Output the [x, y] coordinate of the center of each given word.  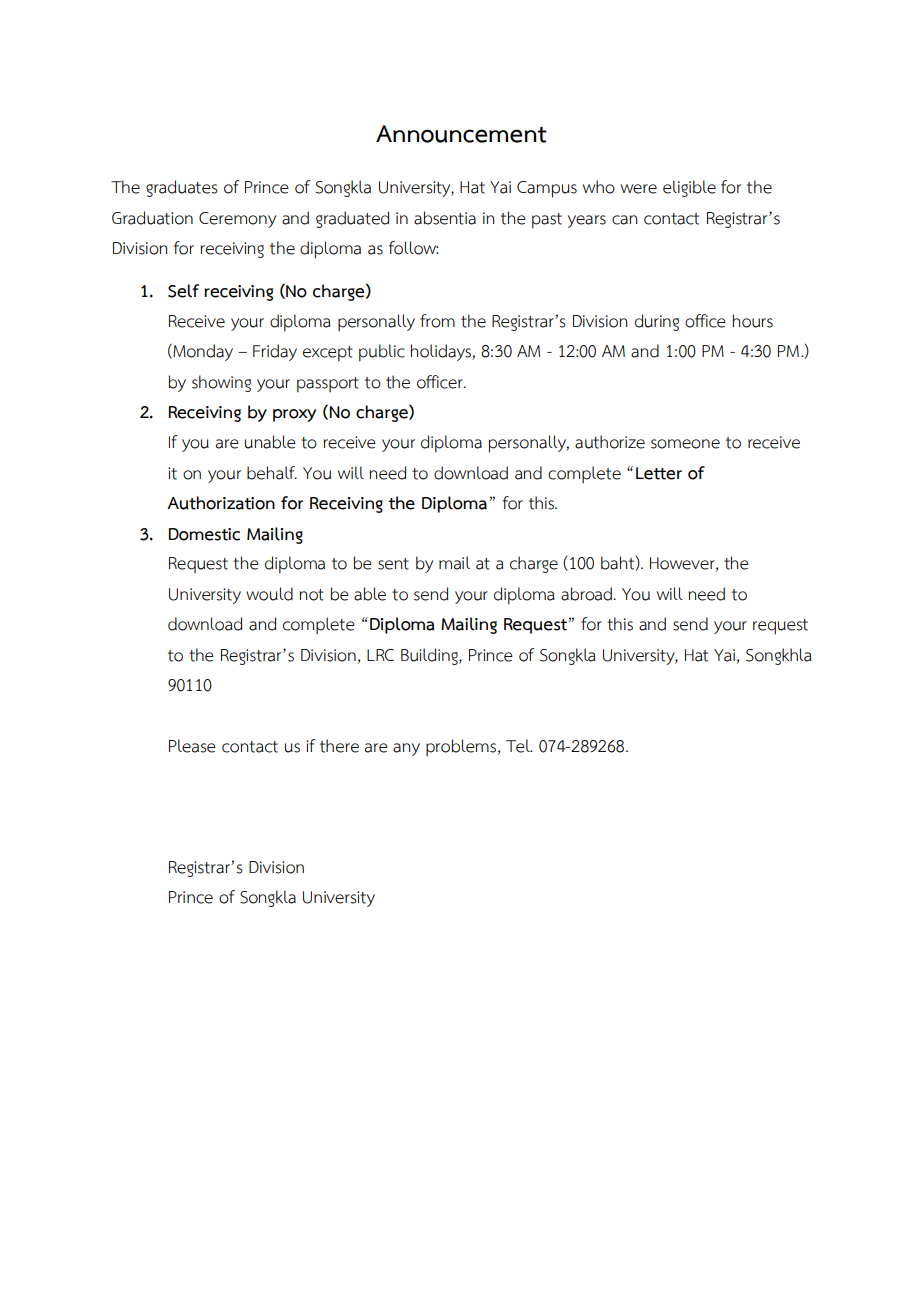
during [657, 322]
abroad [586, 594]
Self [183, 291]
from [437, 321]
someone [685, 444]
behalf [272, 473]
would [269, 594]
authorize [610, 442]
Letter [659, 473]
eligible [689, 188]
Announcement [461, 134]
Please [192, 746]
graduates [182, 188]
